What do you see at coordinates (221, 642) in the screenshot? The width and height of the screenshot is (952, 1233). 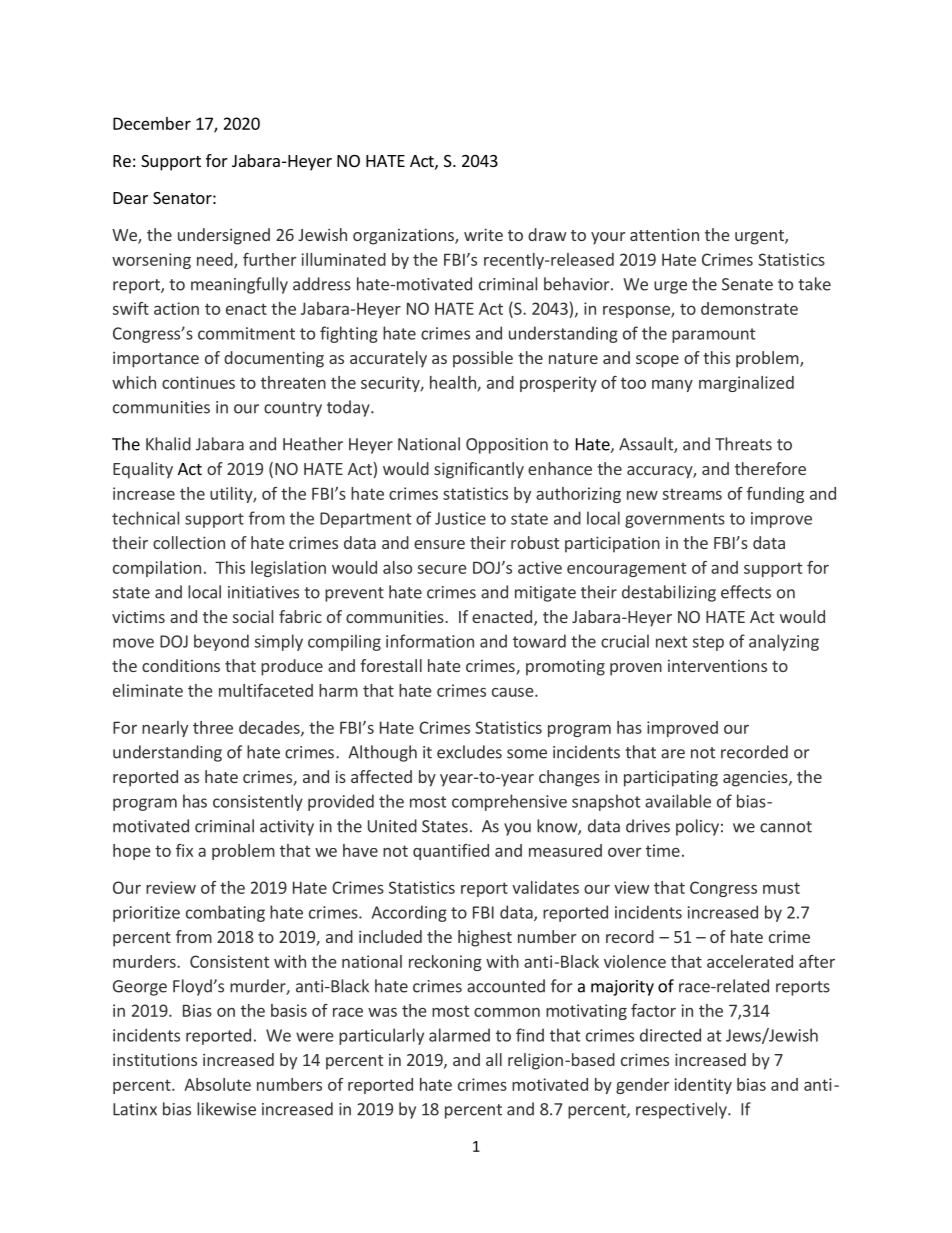 I see `beyond` at bounding box center [221, 642].
